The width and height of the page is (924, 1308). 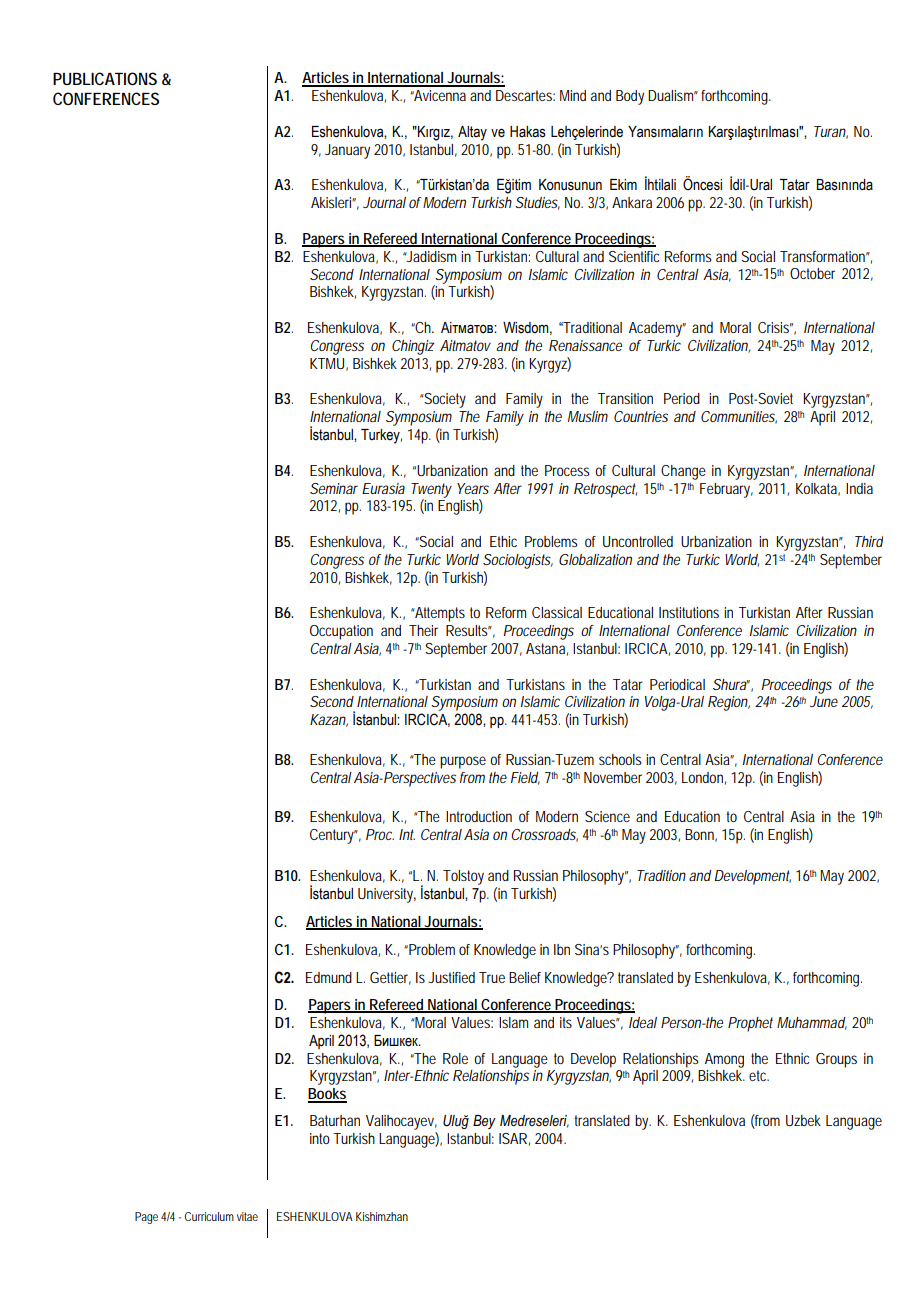 I want to click on Ankara, so click(x=632, y=202).
